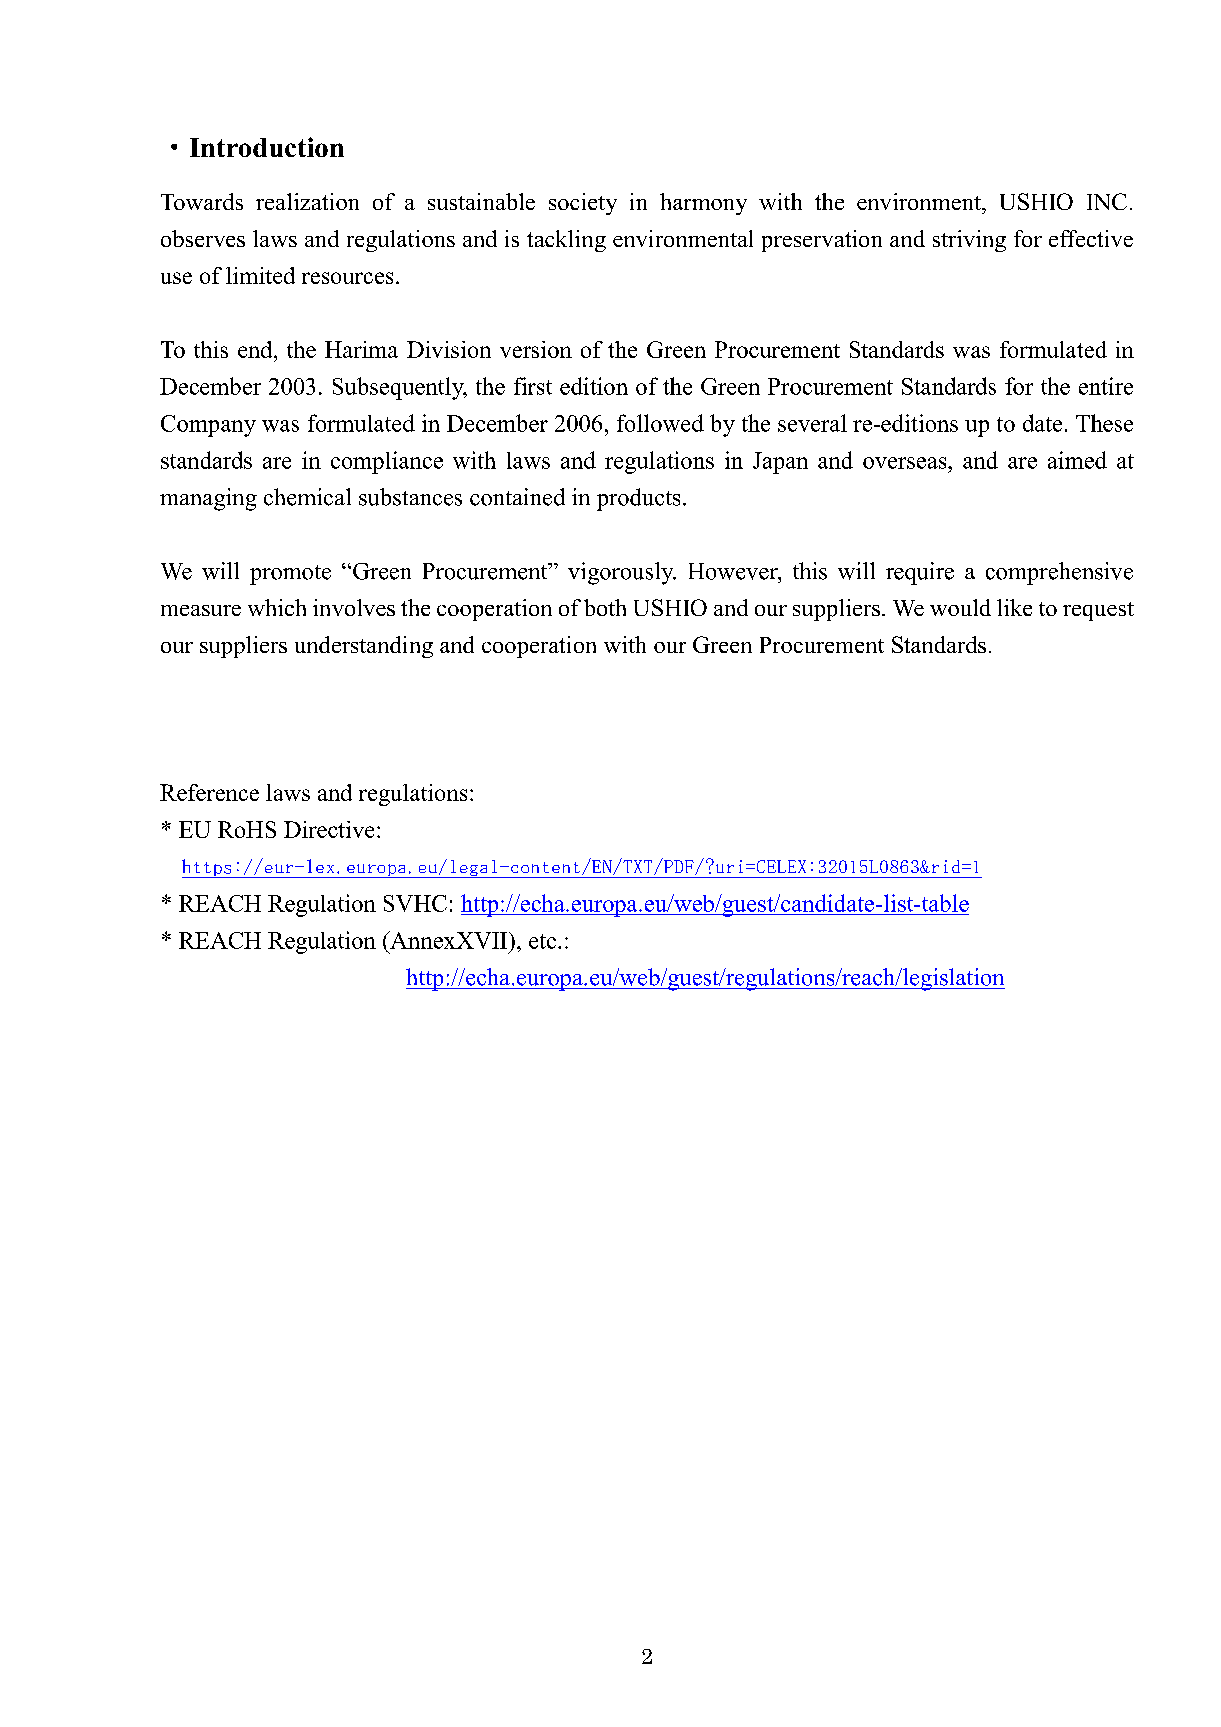  What do you see at coordinates (1077, 460) in the page?
I see `aimed` at bounding box center [1077, 460].
